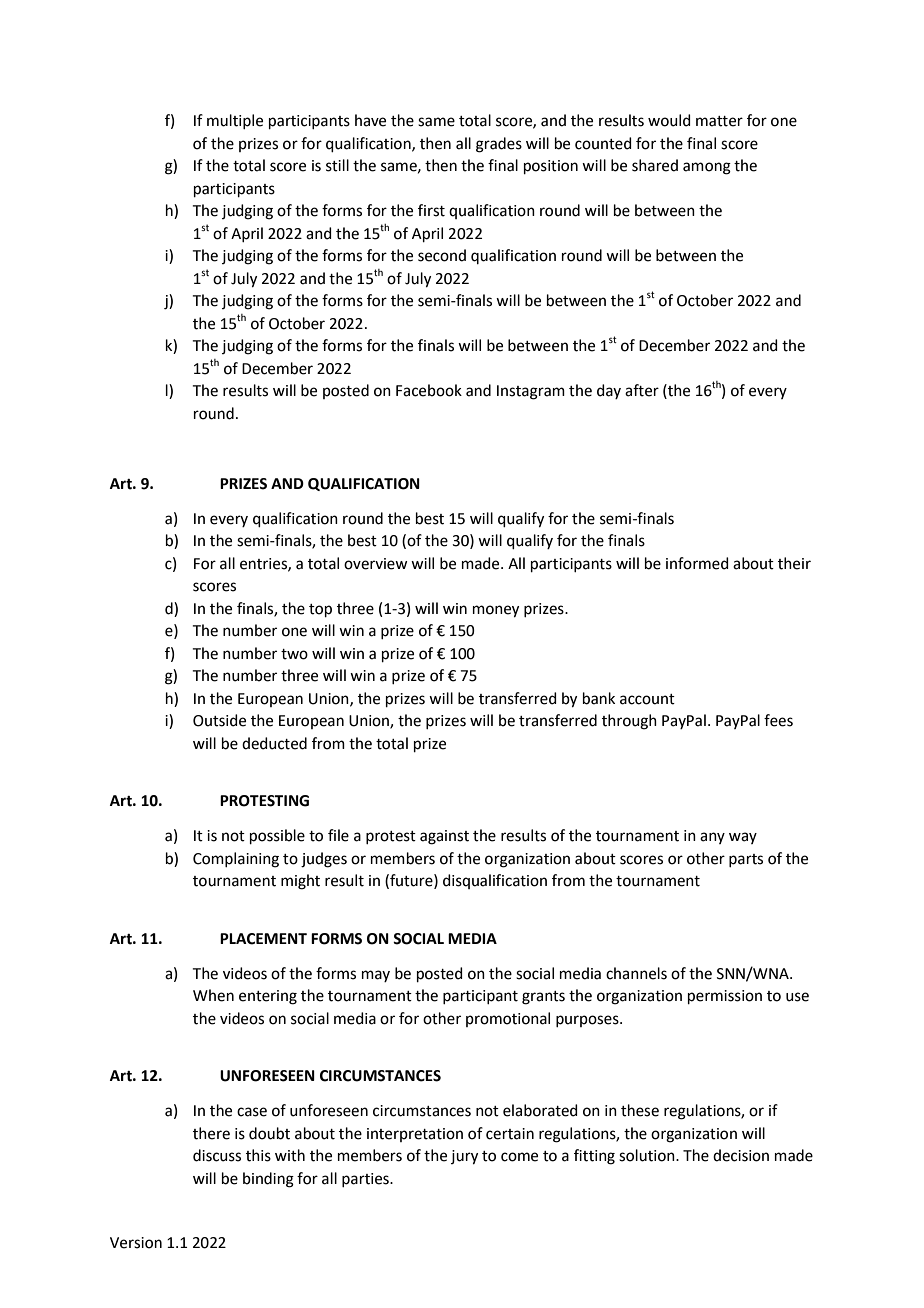 The image size is (924, 1308). I want to click on decision, so click(741, 1155).
